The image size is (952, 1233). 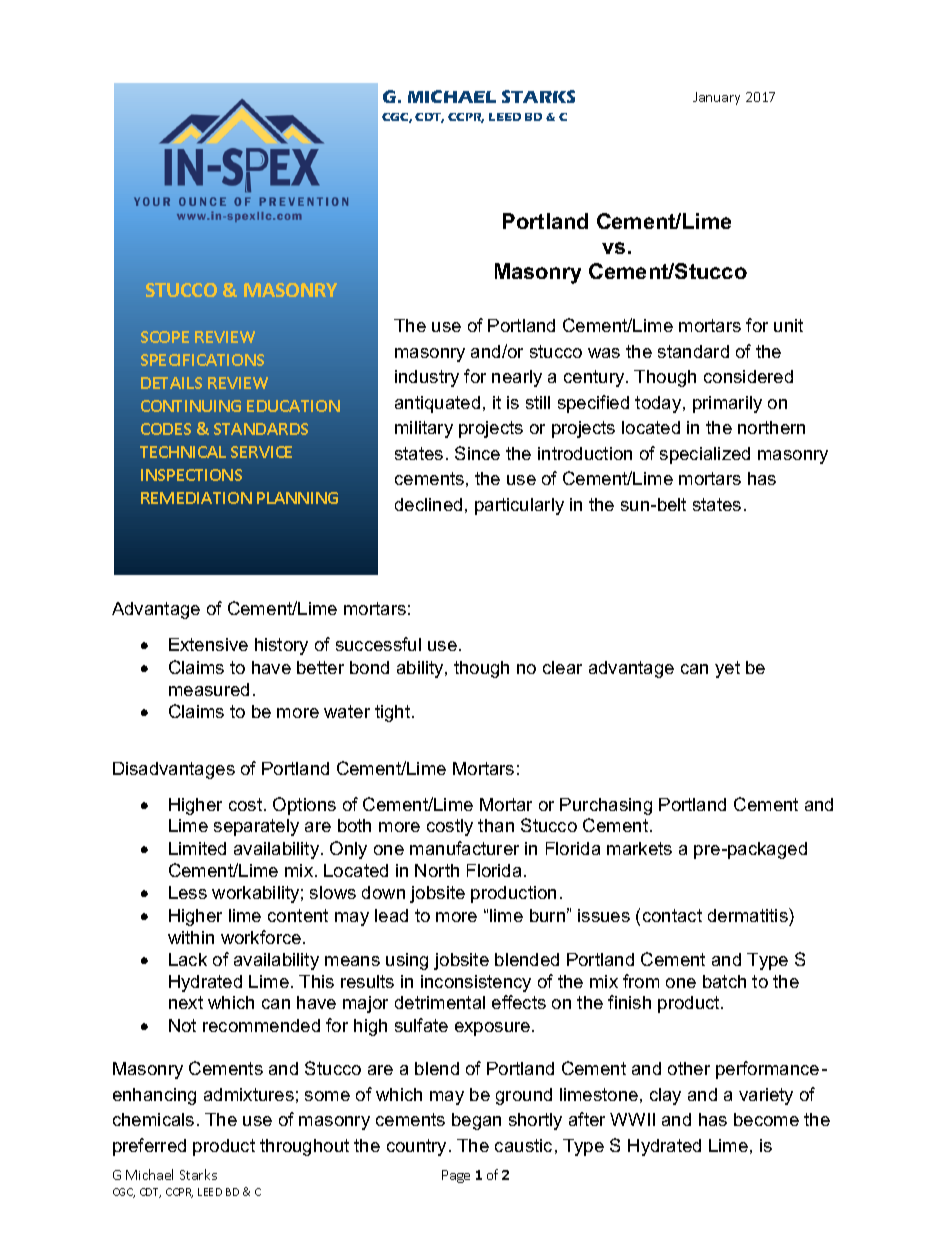 What do you see at coordinates (727, 669) in the screenshot?
I see `yet` at bounding box center [727, 669].
